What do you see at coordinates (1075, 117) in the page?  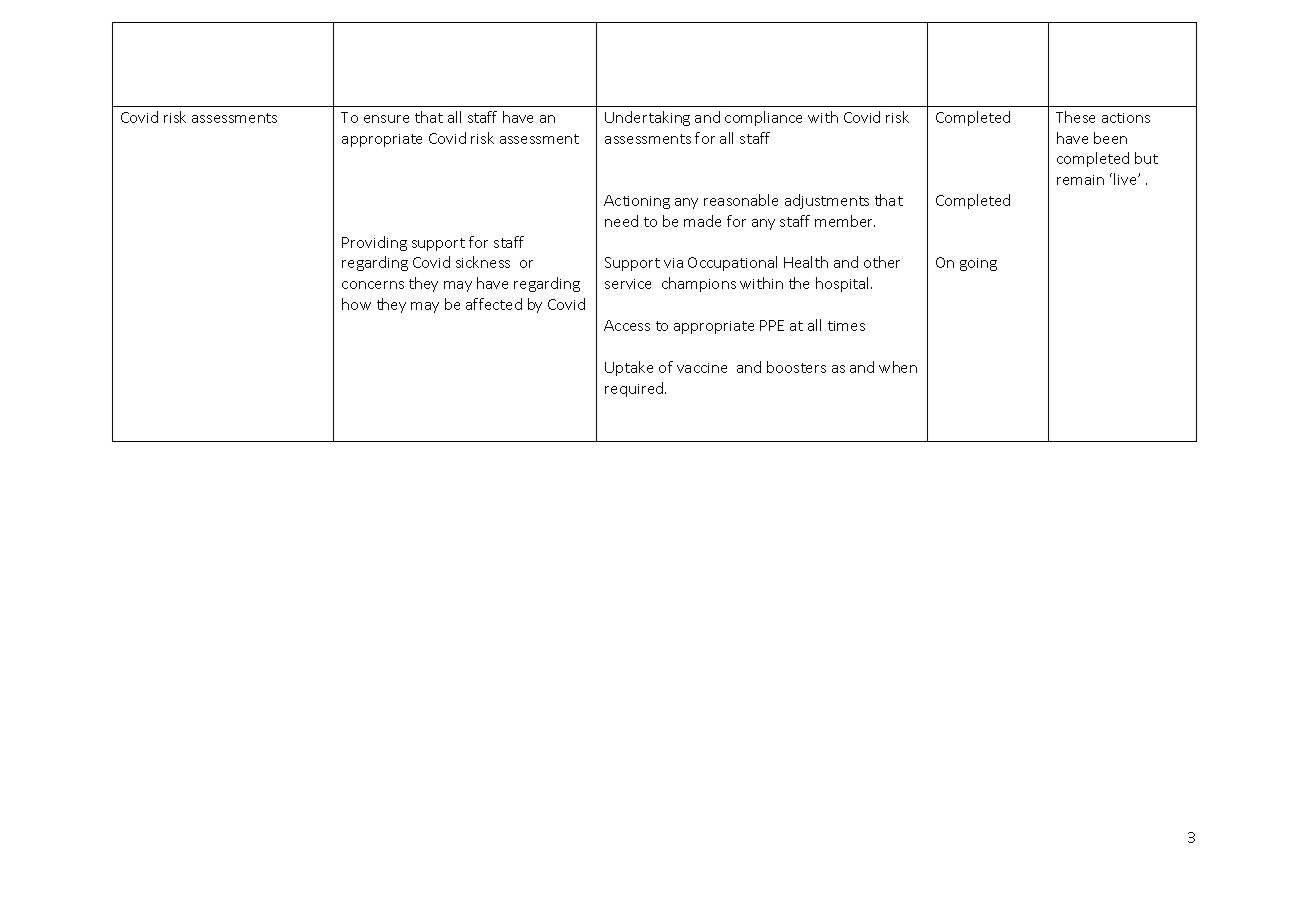 I see `These` at bounding box center [1075, 117].
